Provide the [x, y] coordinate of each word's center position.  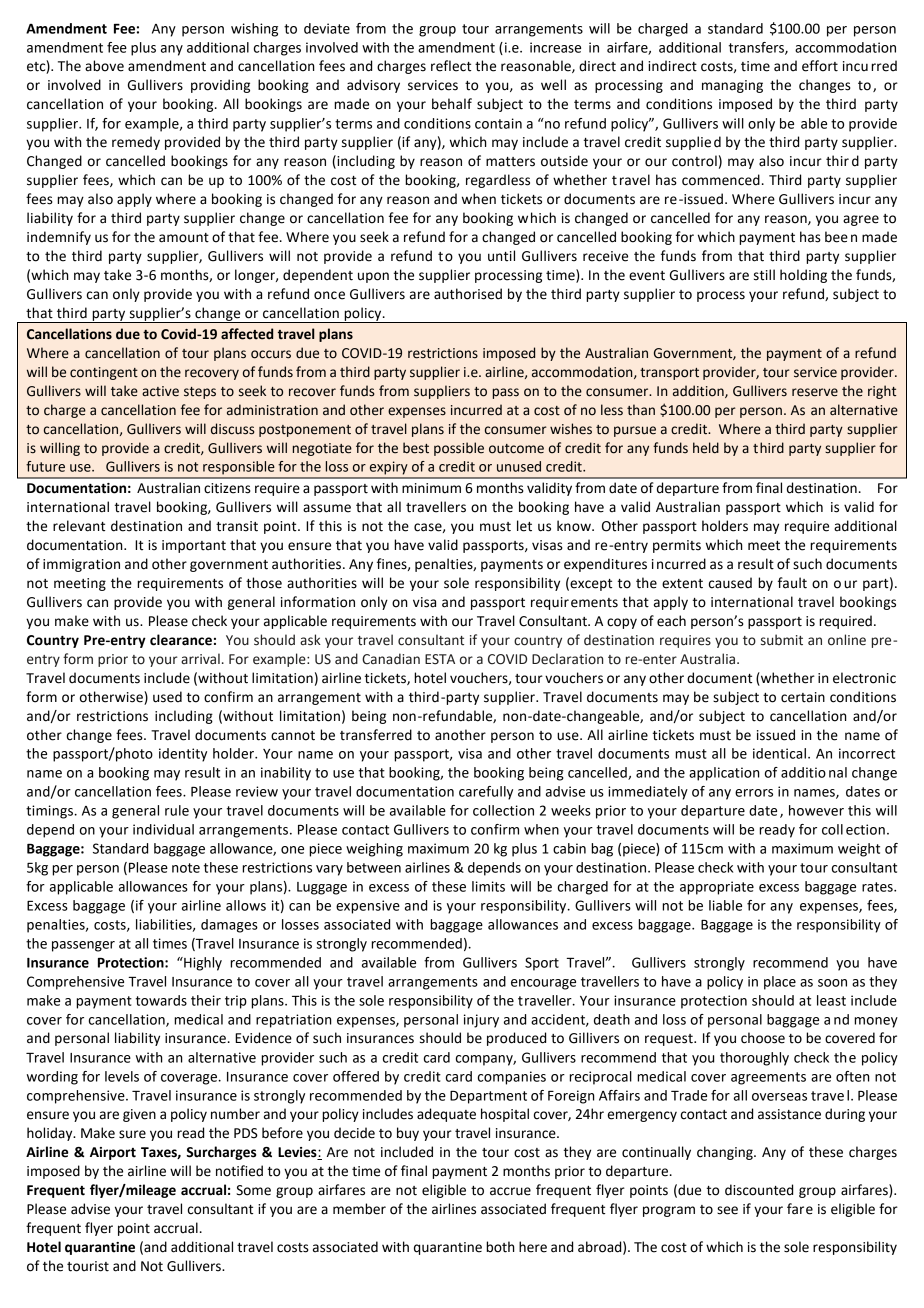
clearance [181, 640]
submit [782, 640]
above [104, 66]
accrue [510, 1191]
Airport [113, 1153]
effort [820, 66]
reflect [451, 66]
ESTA [440, 659]
